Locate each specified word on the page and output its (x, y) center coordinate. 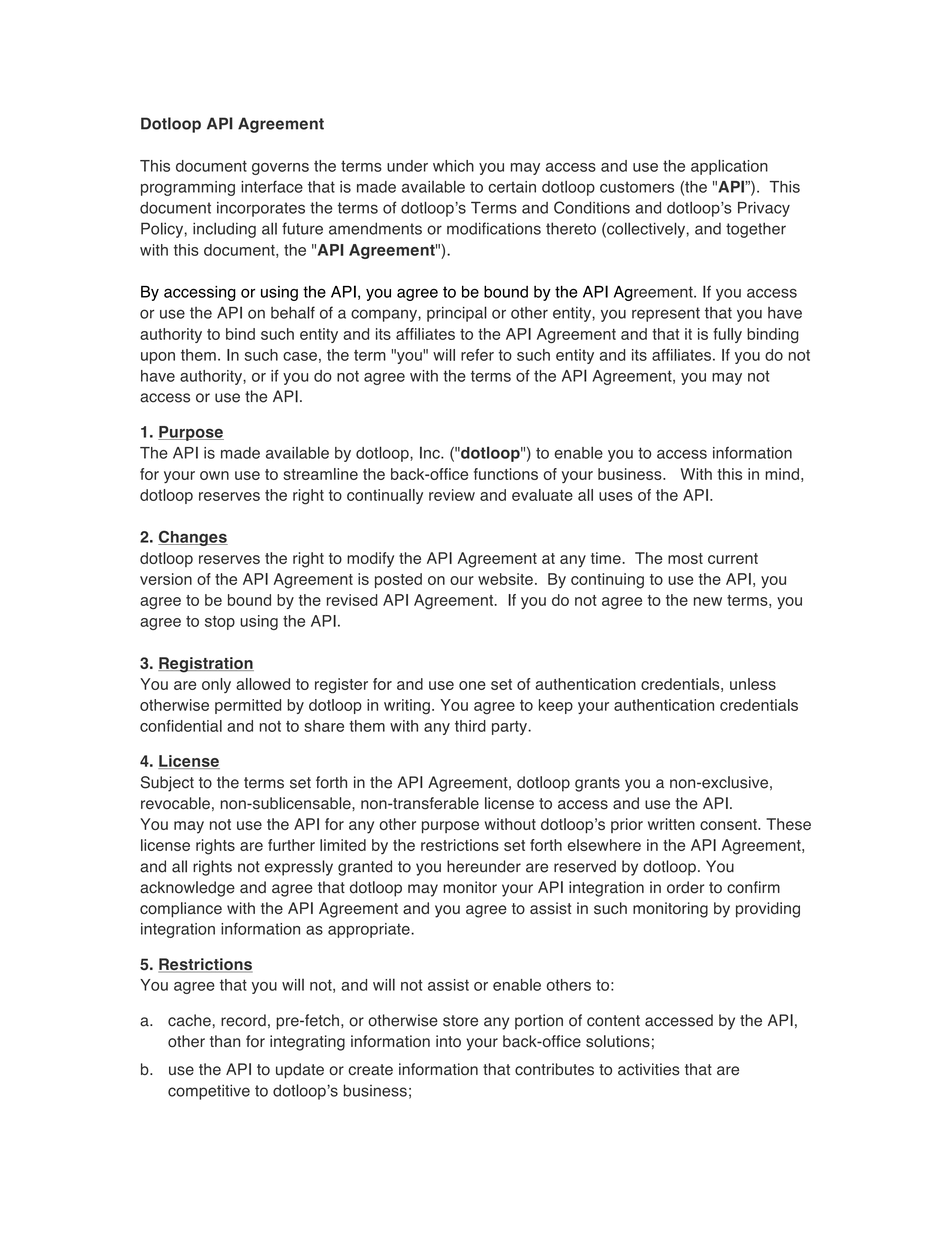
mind (782, 474)
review (452, 495)
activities (649, 1069)
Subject (167, 784)
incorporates (261, 209)
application (729, 167)
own (214, 475)
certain (512, 187)
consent (729, 824)
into (448, 1041)
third (470, 726)
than (225, 1041)
